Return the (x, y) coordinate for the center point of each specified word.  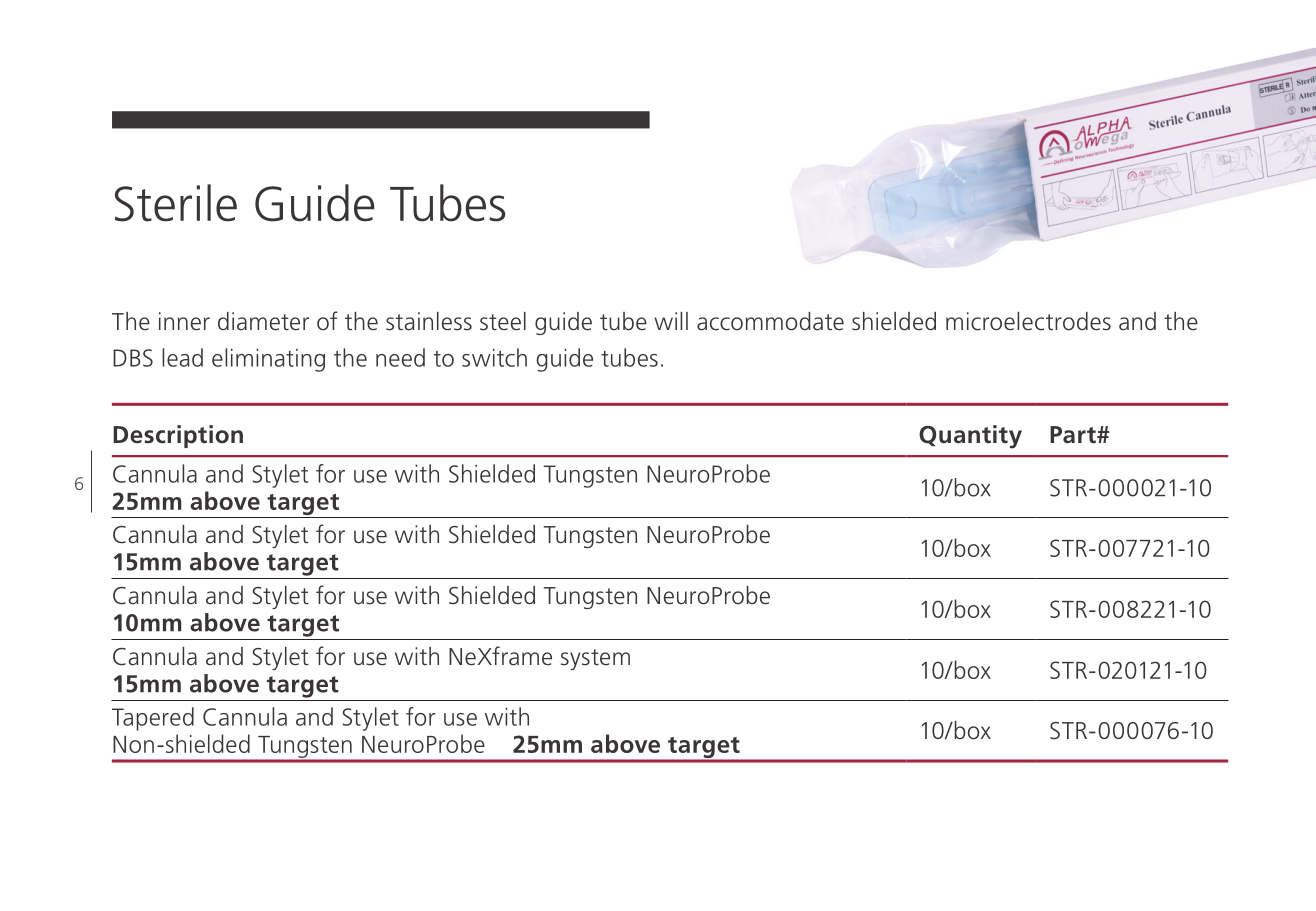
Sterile (176, 203)
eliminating (268, 360)
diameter (263, 321)
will (671, 321)
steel (503, 321)
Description (178, 436)
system (595, 659)
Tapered (153, 719)
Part (1074, 435)
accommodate (770, 321)
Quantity (970, 437)
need (400, 357)
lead (182, 357)
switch (494, 357)
